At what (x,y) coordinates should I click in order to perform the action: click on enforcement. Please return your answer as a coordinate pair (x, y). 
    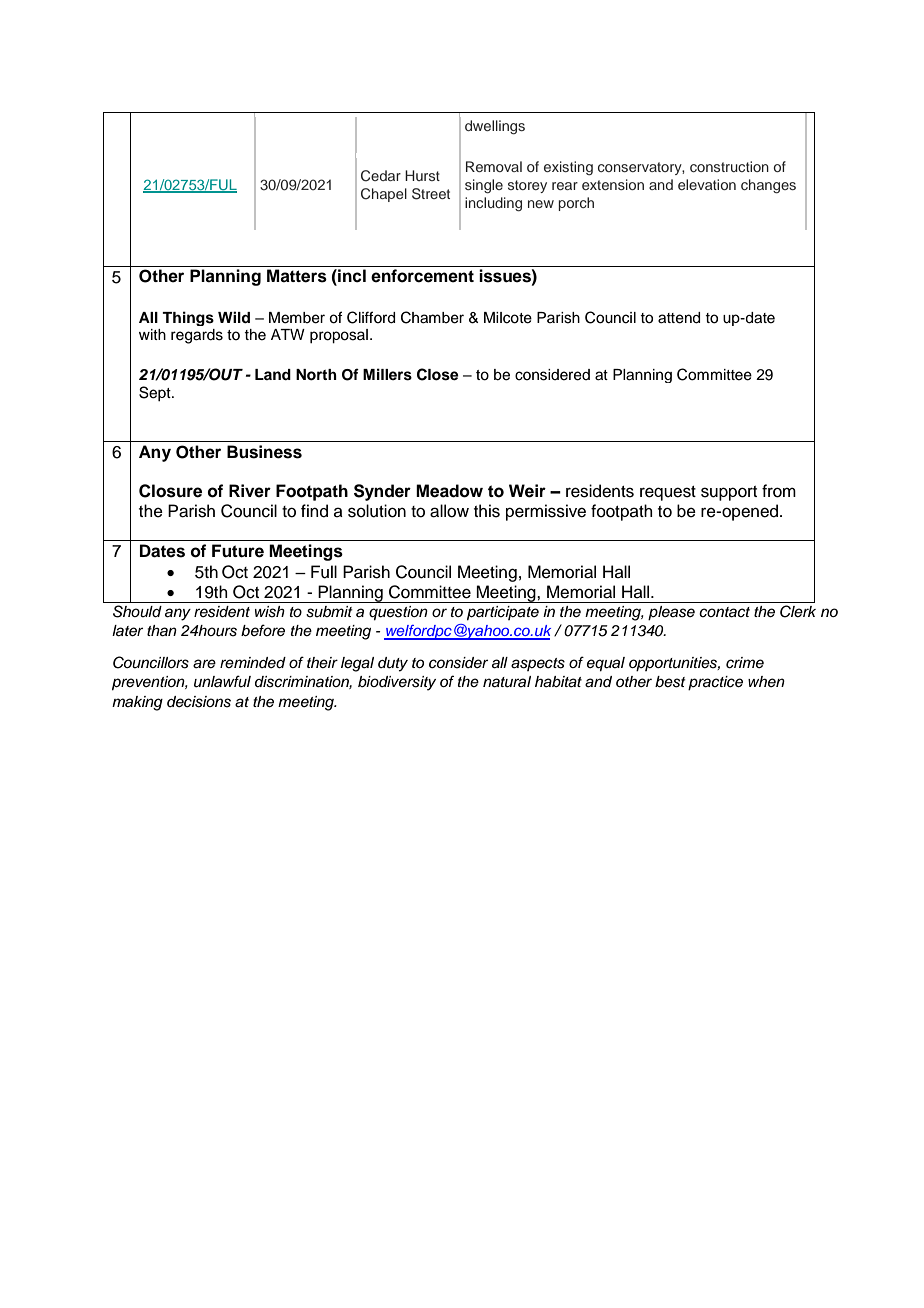
    Looking at the image, I should click on (422, 276).
